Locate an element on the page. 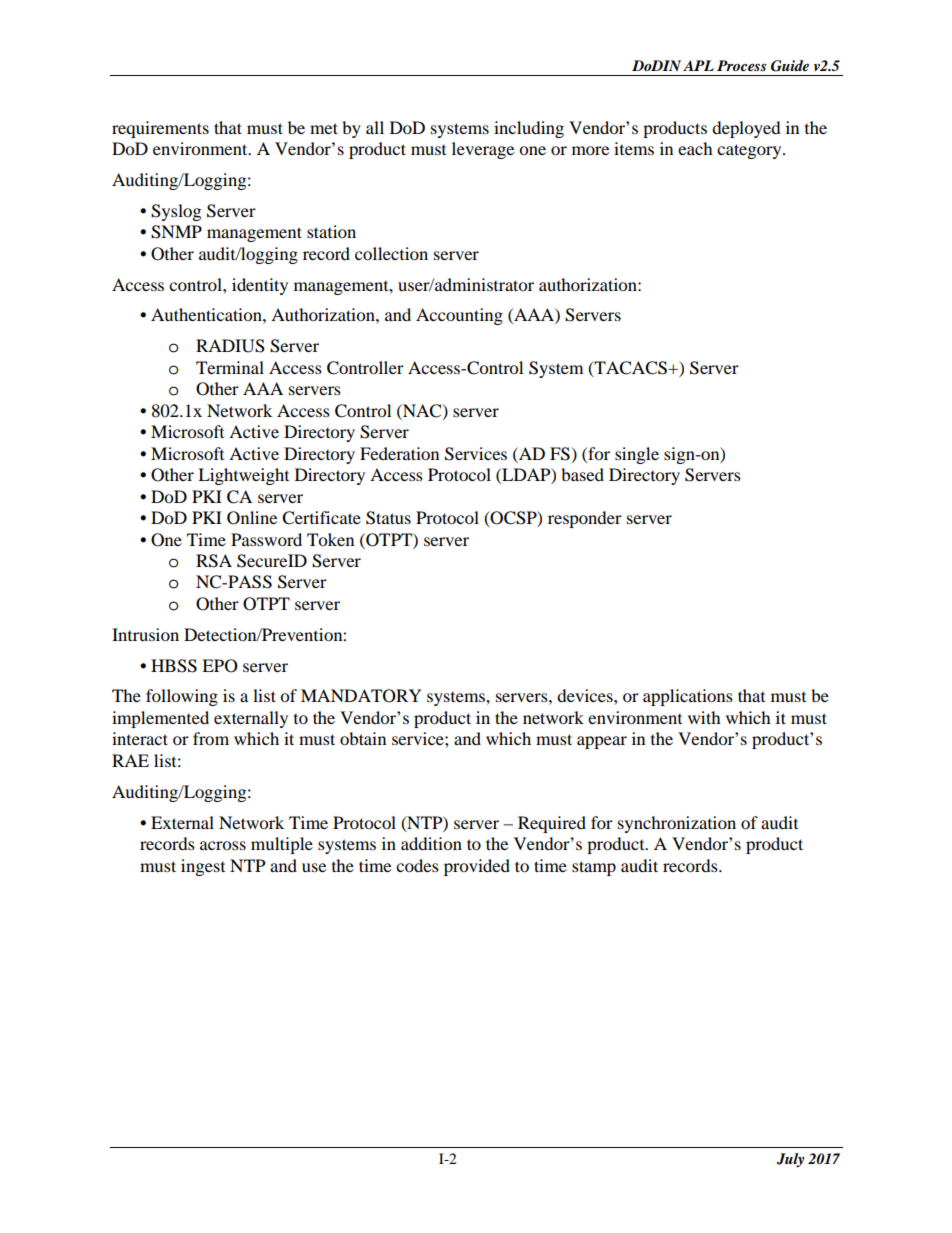 Image resolution: width=952 pixels, height=1233 pixels. Accounting is located at coordinates (459, 316).
